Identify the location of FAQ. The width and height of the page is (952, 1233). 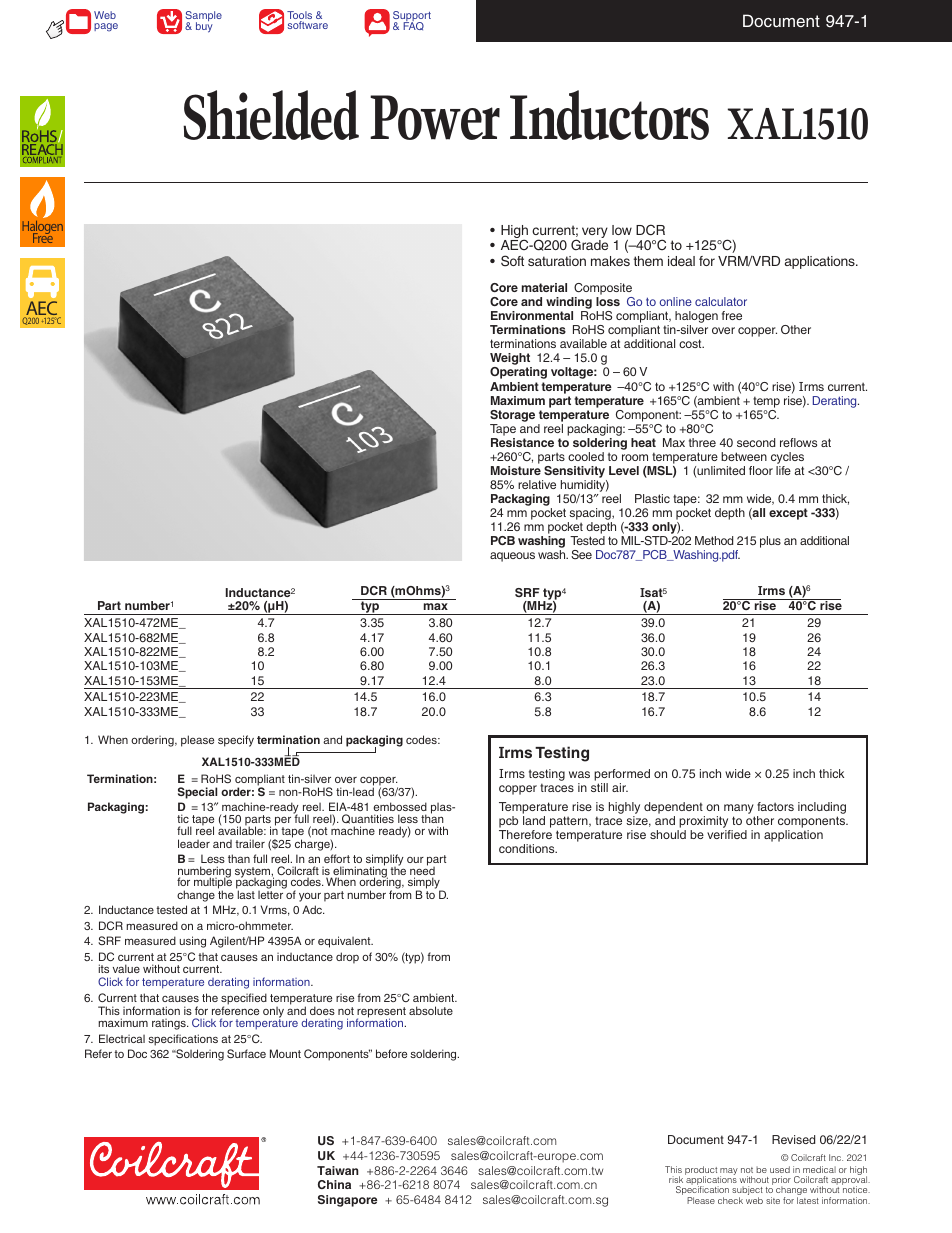
(413, 25).
